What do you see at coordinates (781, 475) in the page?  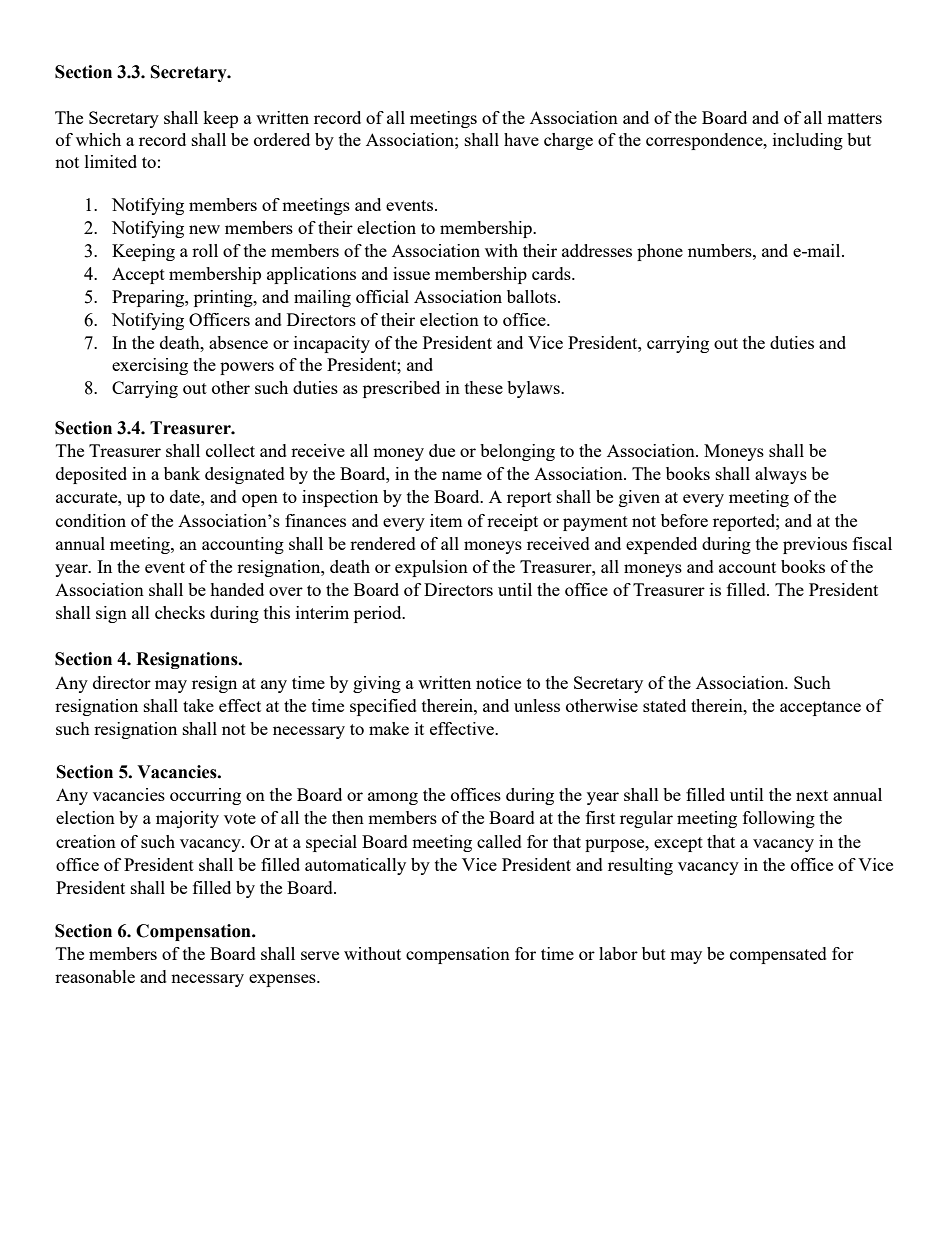 I see `always` at bounding box center [781, 475].
